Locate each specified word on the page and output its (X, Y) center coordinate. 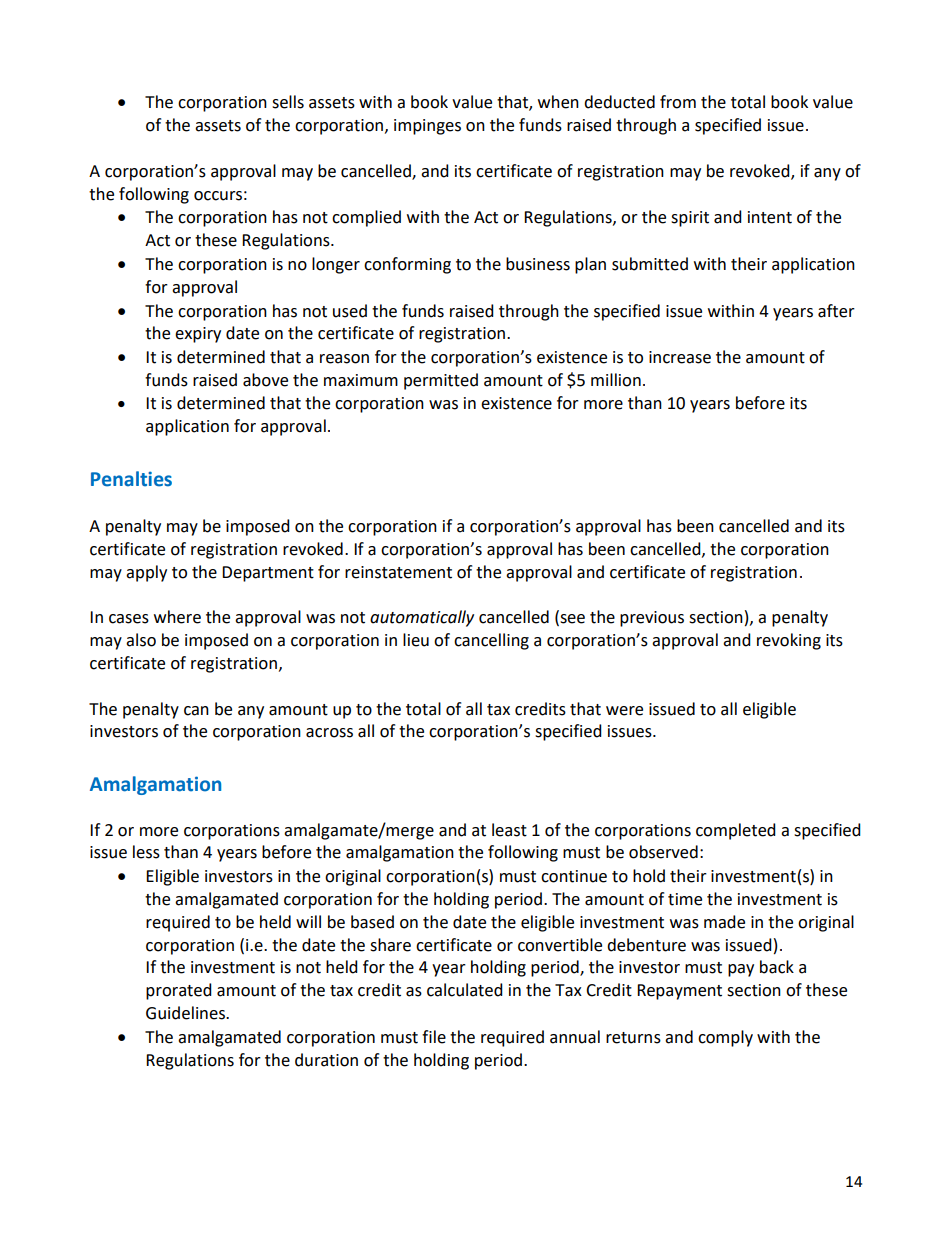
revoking (789, 641)
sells (288, 102)
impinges (427, 127)
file (434, 1037)
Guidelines (186, 1013)
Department (268, 574)
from (678, 102)
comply (725, 1038)
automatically (422, 618)
